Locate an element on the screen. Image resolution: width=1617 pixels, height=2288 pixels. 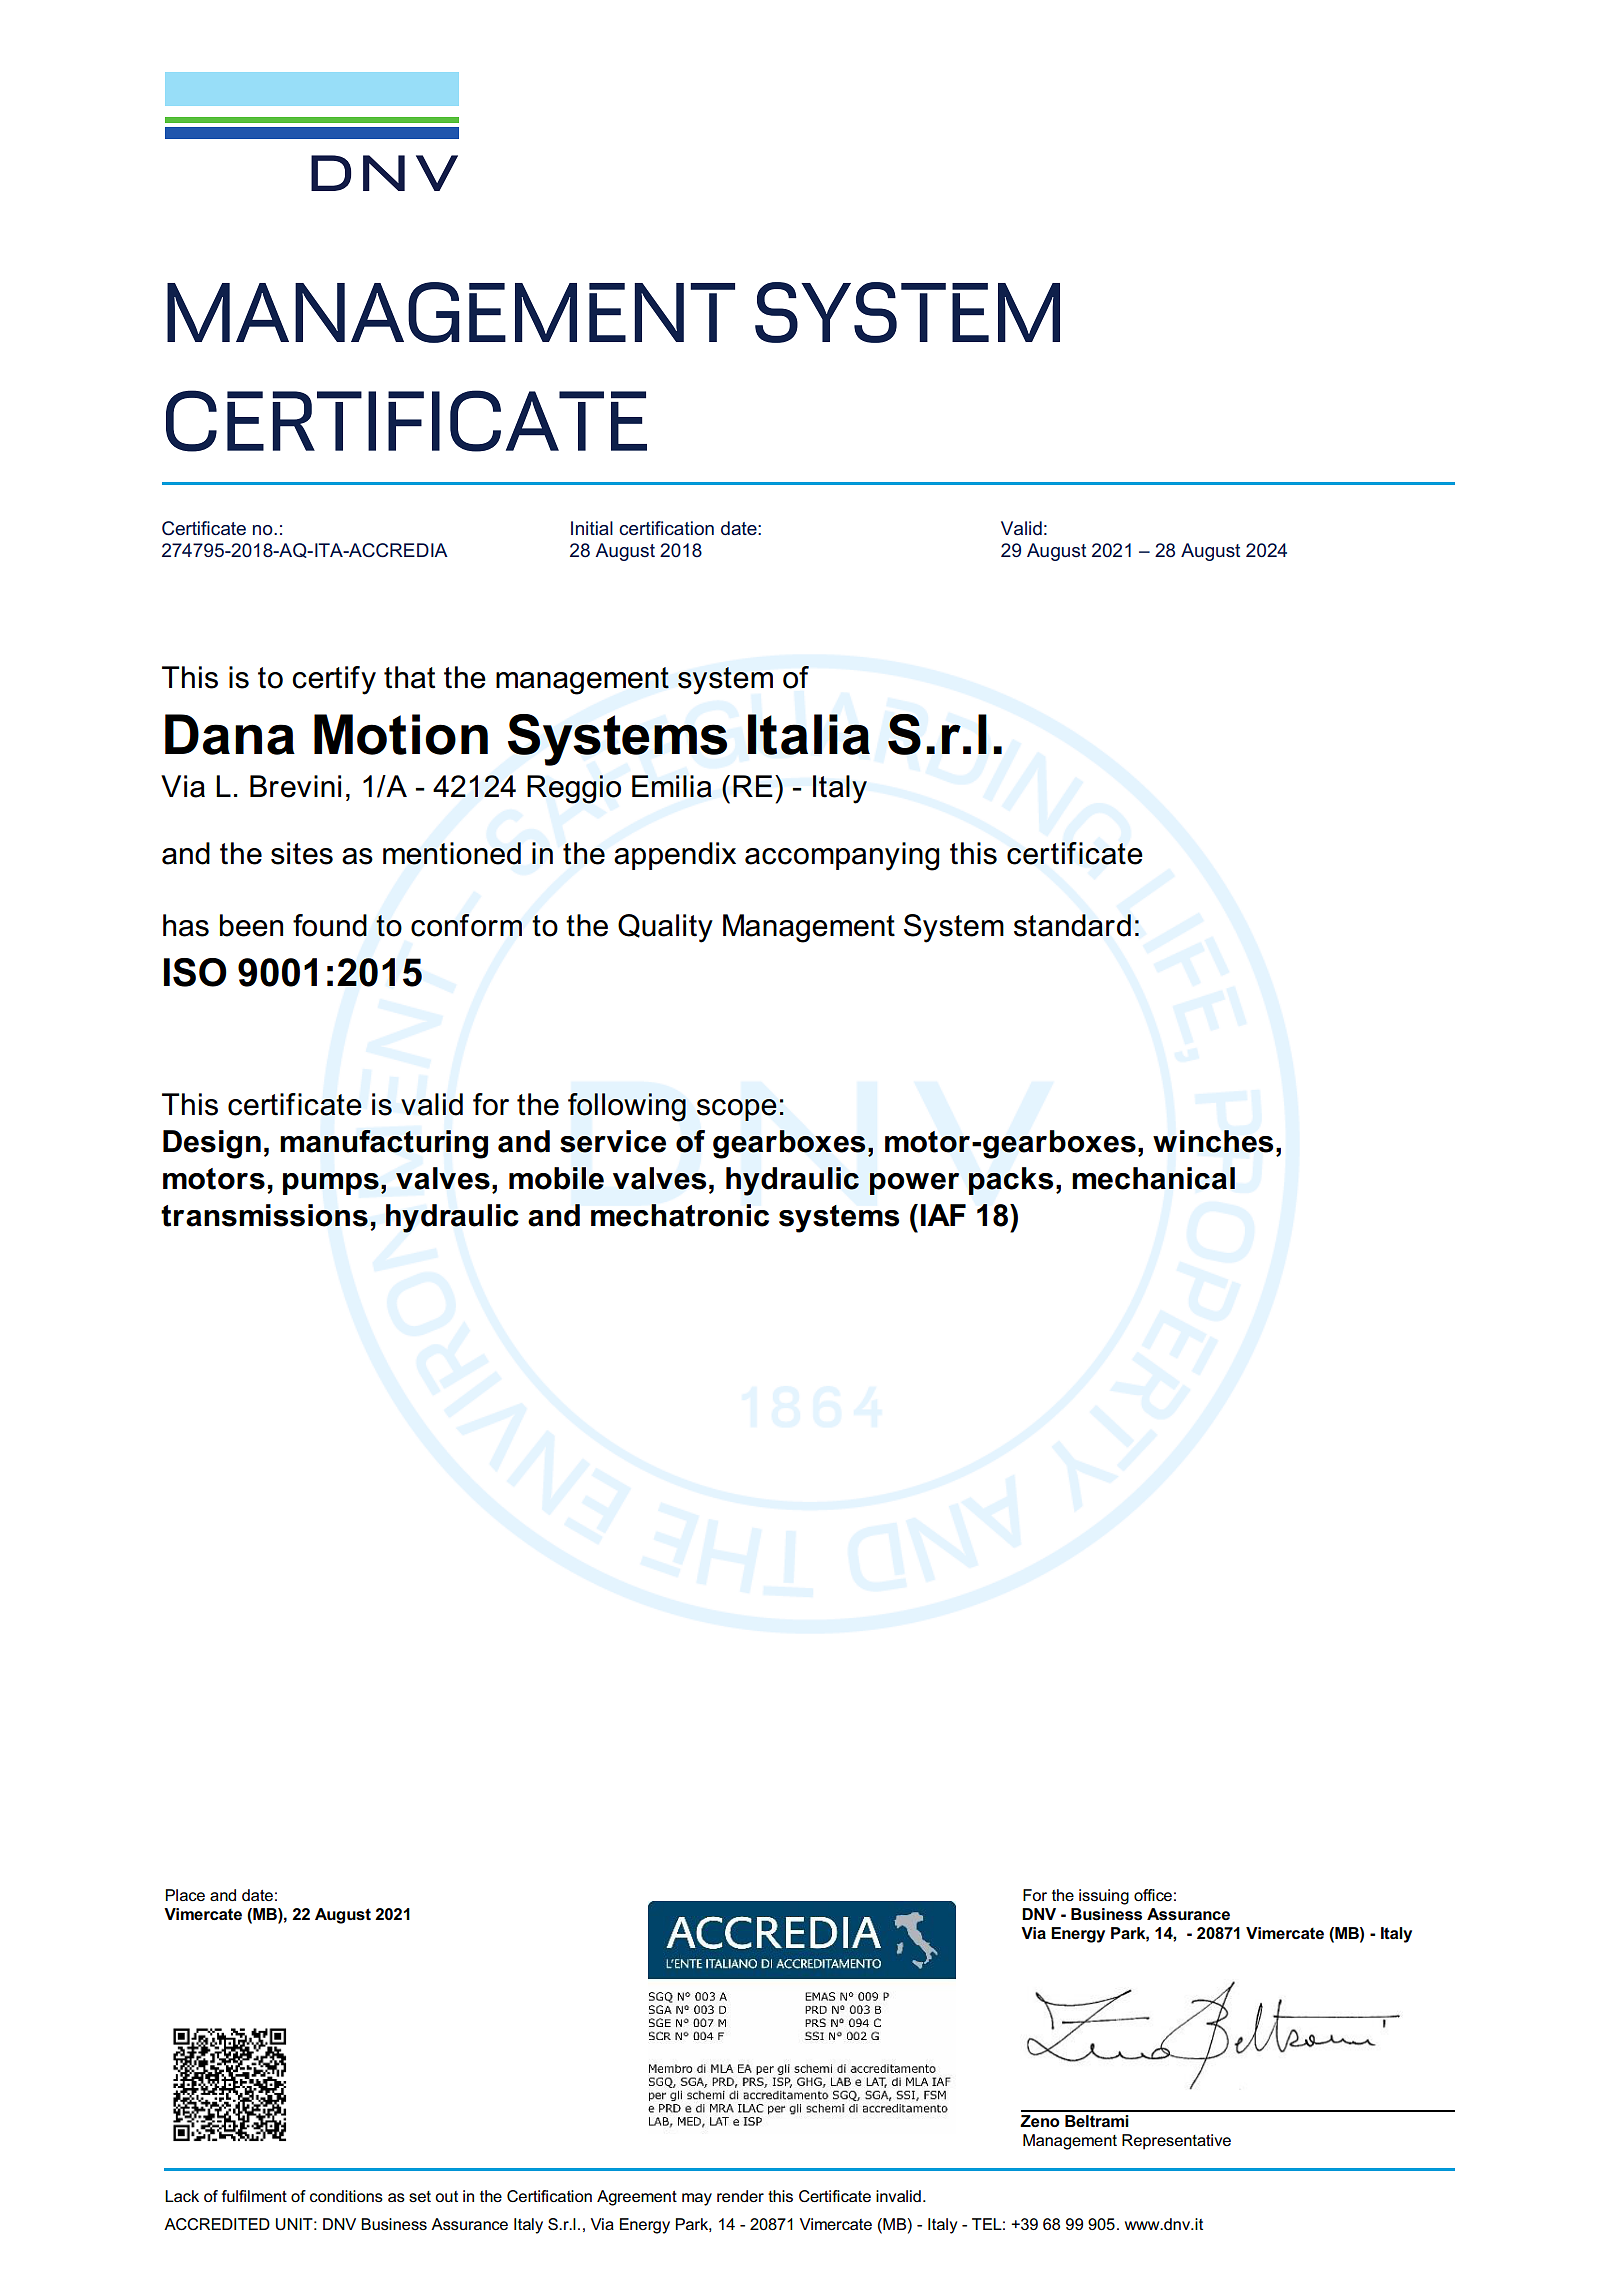
Initial is located at coordinates (592, 528).
